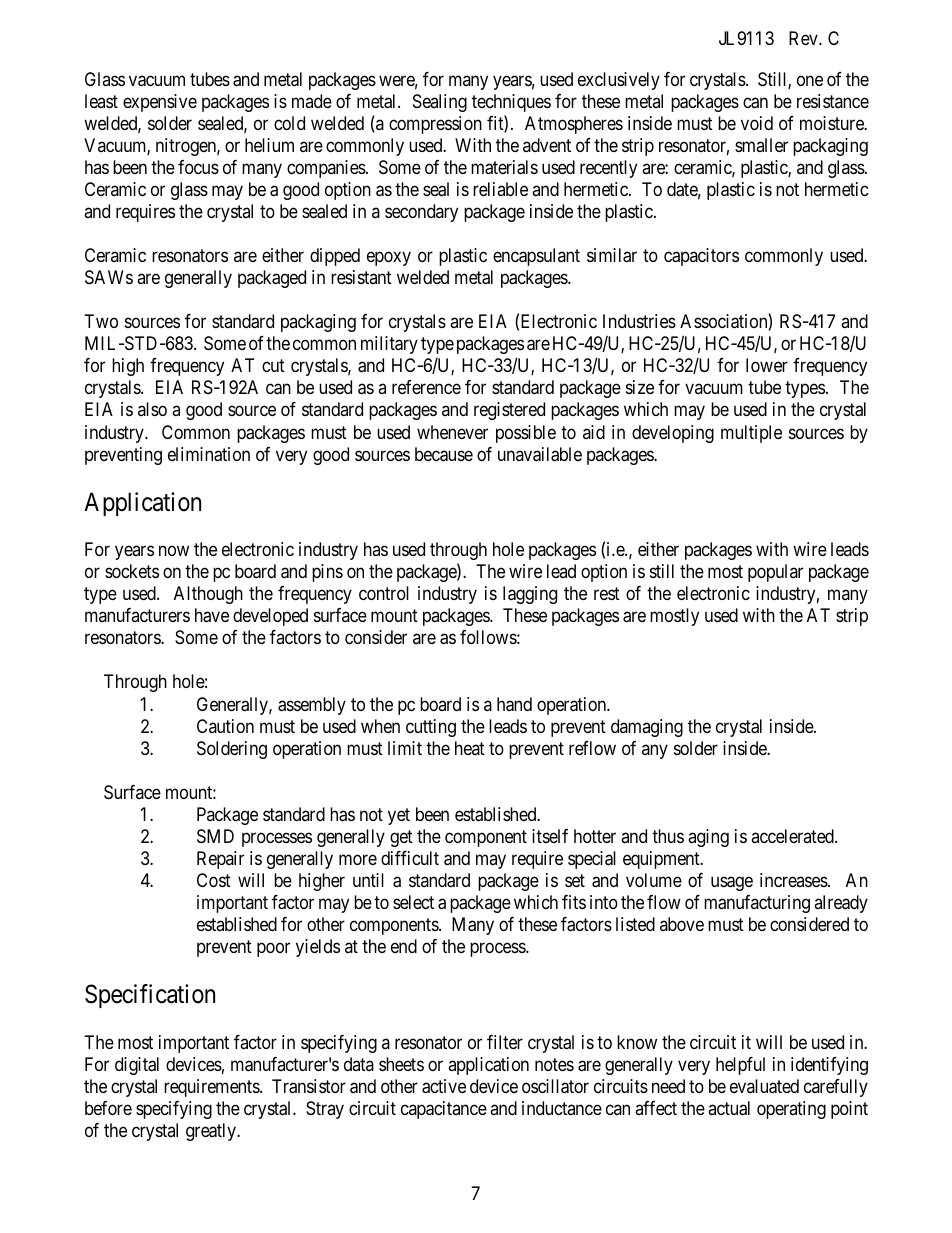  What do you see at coordinates (775, 573) in the image?
I see `popular` at bounding box center [775, 573].
